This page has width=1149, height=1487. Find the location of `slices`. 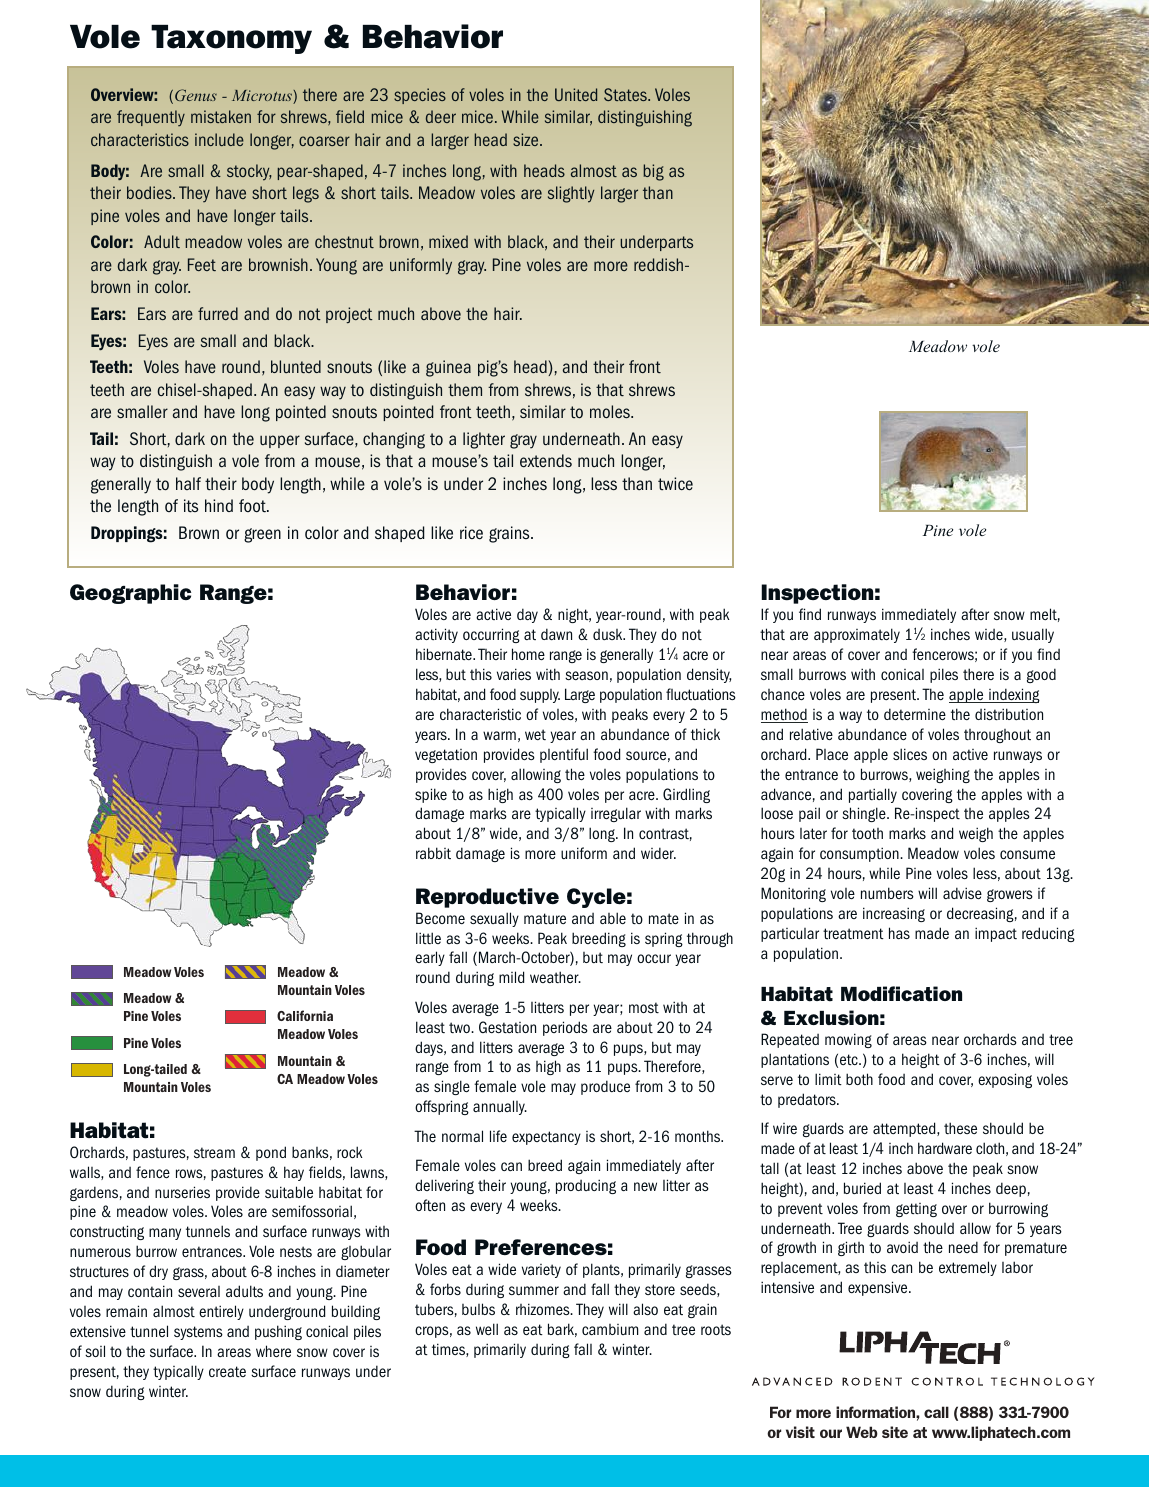

slices is located at coordinates (910, 754).
